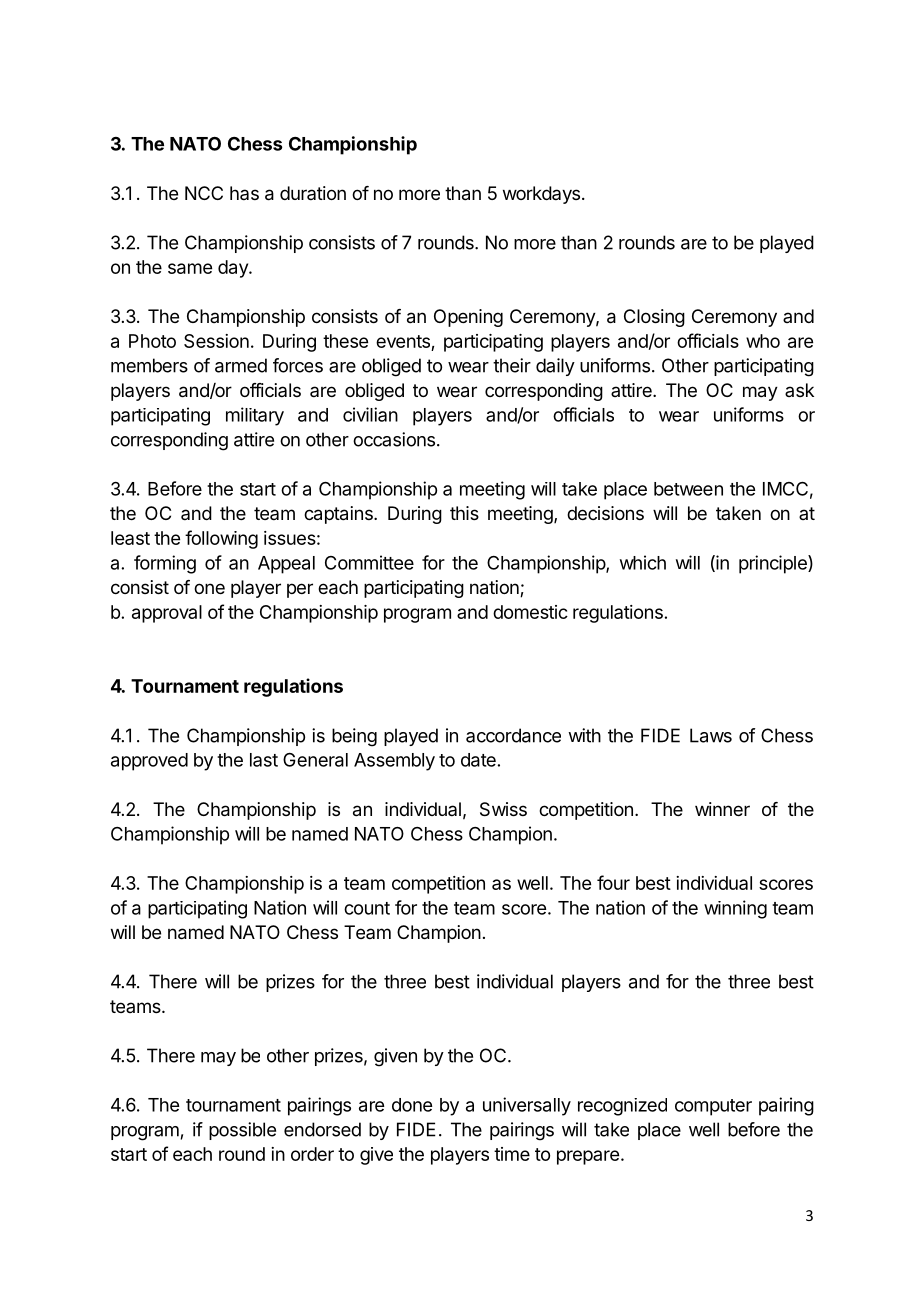 The image size is (924, 1307). What do you see at coordinates (503, 809) in the screenshot?
I see `Swiss` at bounding box center [503, 809].
